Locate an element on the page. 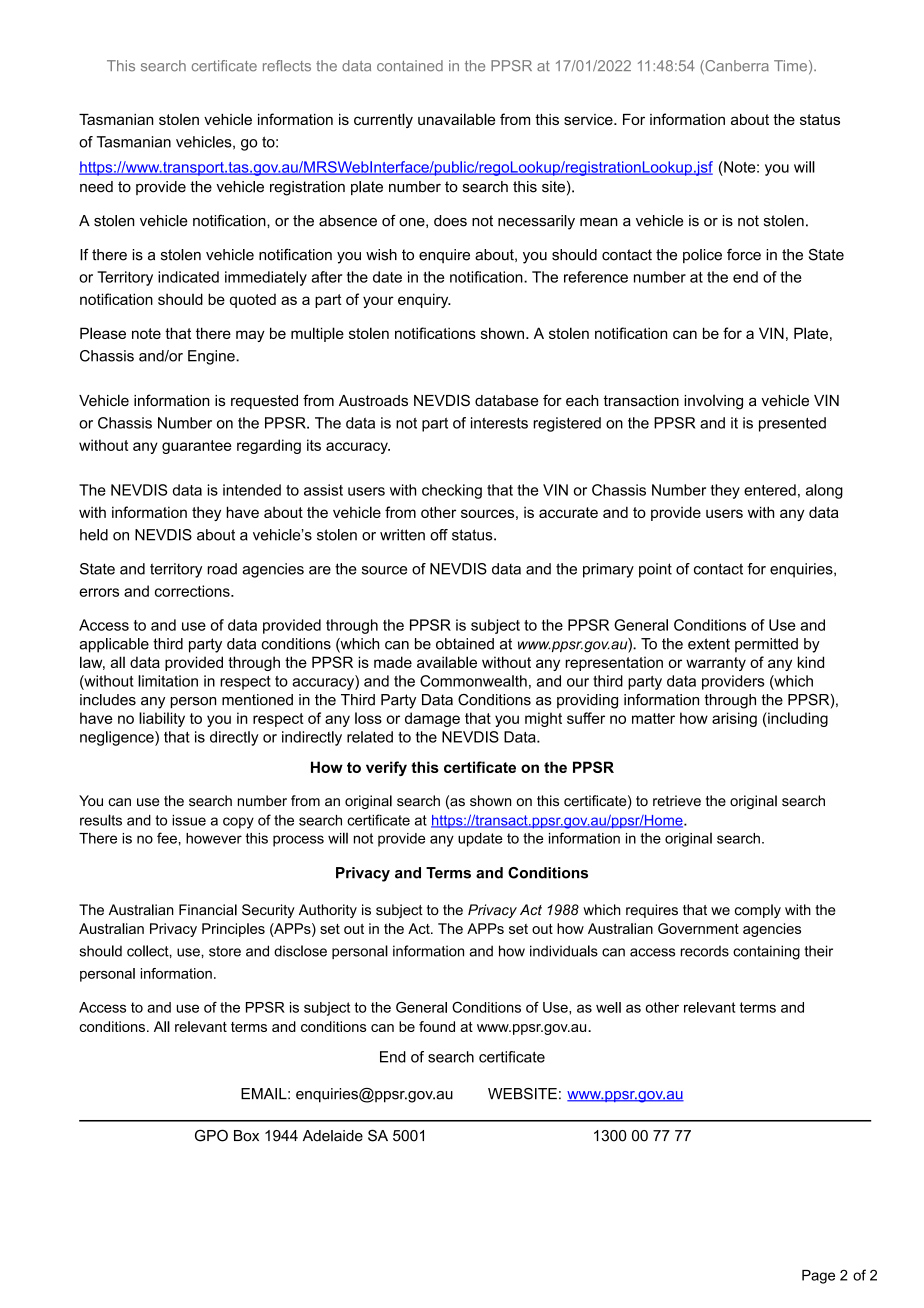 The image size is (924, 1308). Engine is located at coordinates (212, 357).
